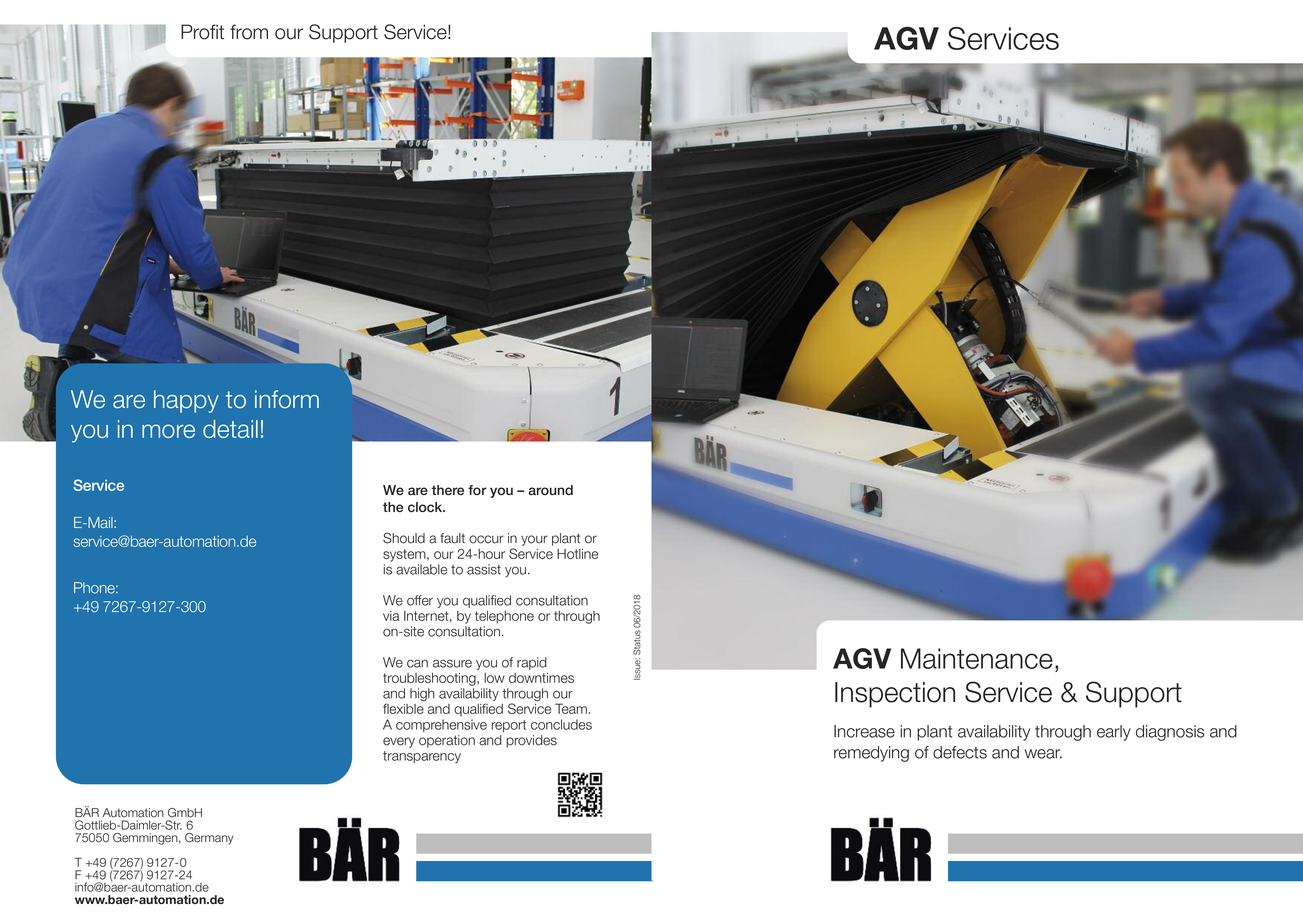  Describe the element at coordinates (550, 490) in the image. I see `around` at that location.
